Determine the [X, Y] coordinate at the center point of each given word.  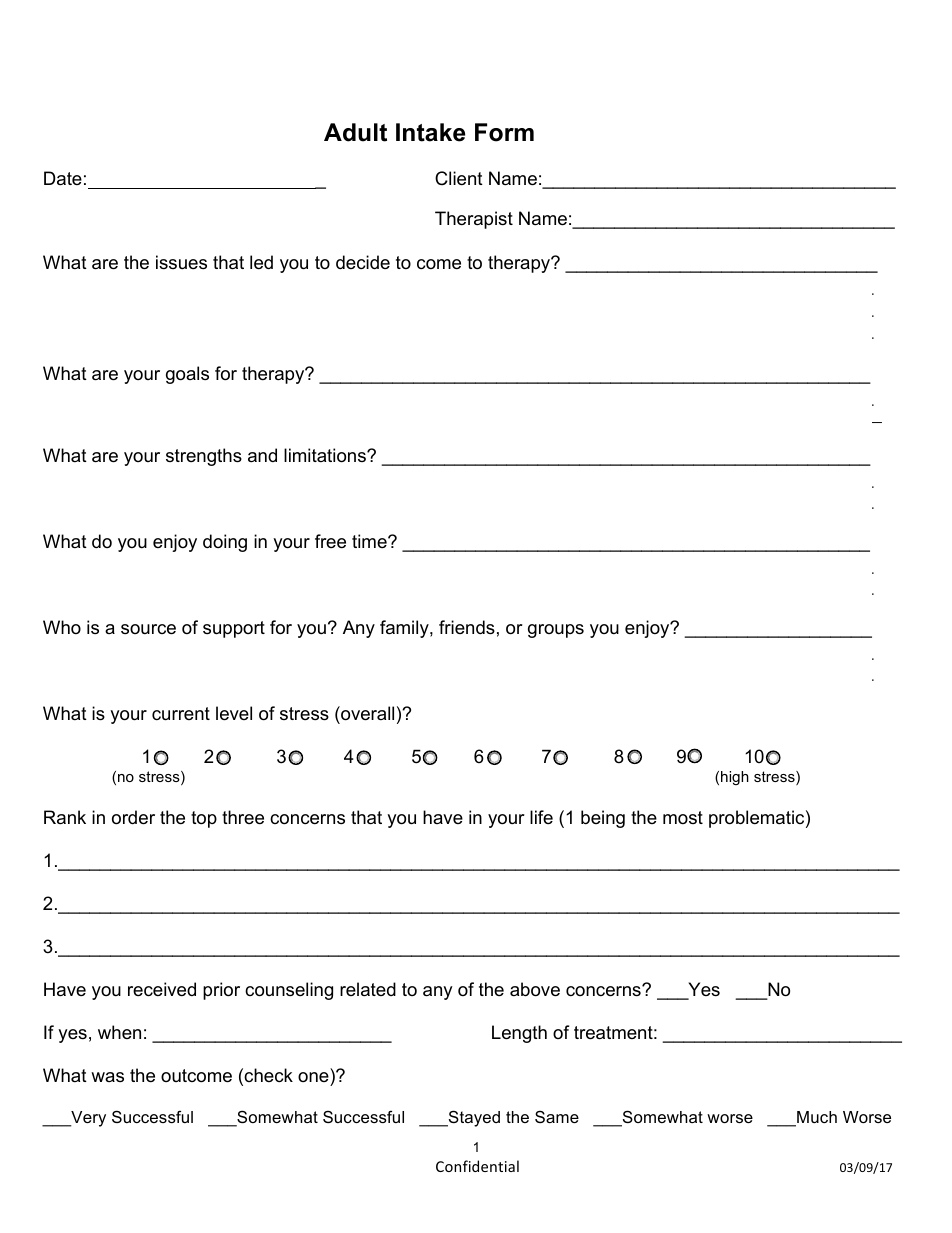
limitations [326, 455]
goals [187, 375]
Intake [430, 132]
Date [63, 178]
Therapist [474, 220]
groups [556, 631]
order [133, 817]
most [683, 817]
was [107, 1077]
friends [467, 627]
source [148, 629]
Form [504, 132]
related [368, 989]
